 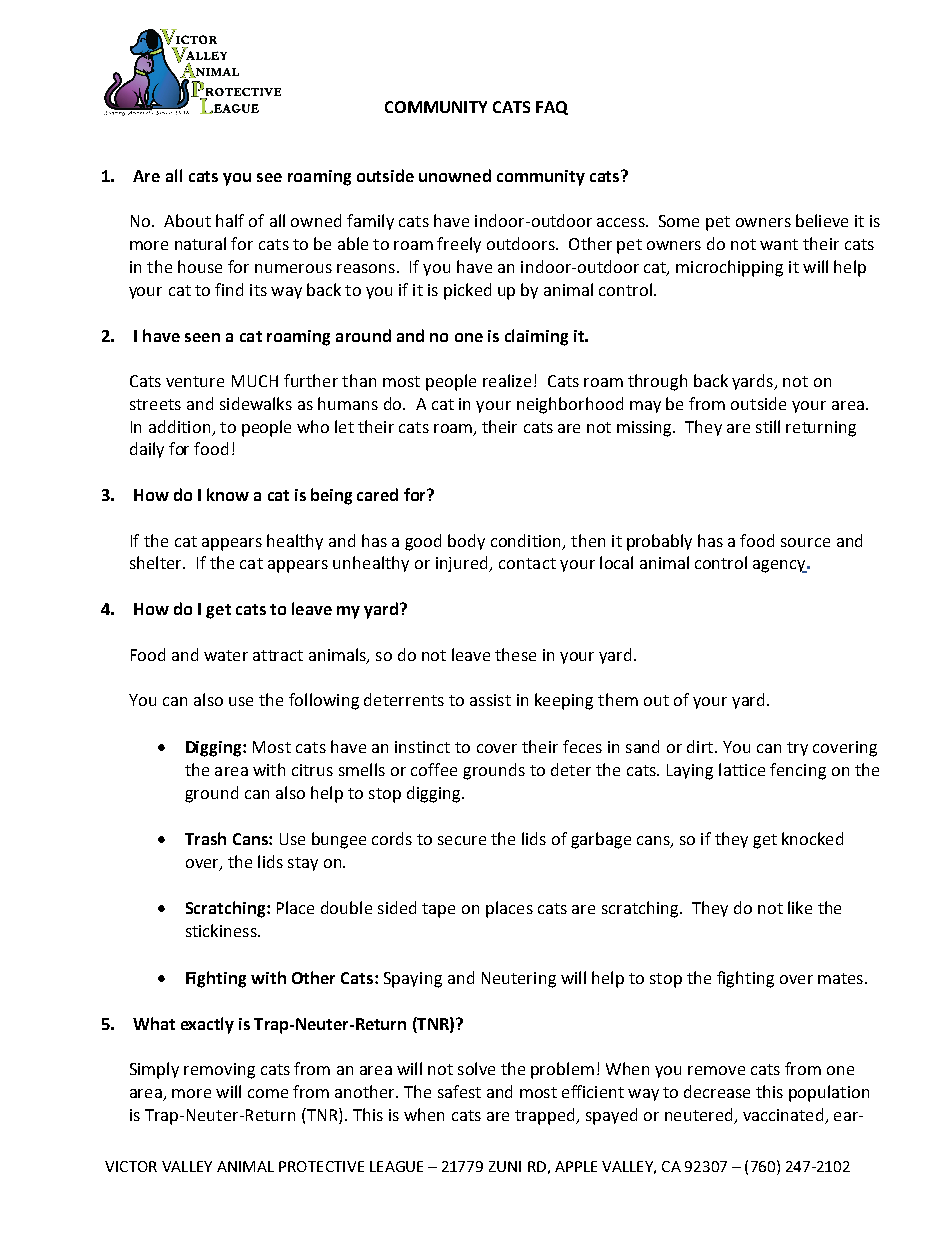 I want to click on source, so click(x=805, y=542).
